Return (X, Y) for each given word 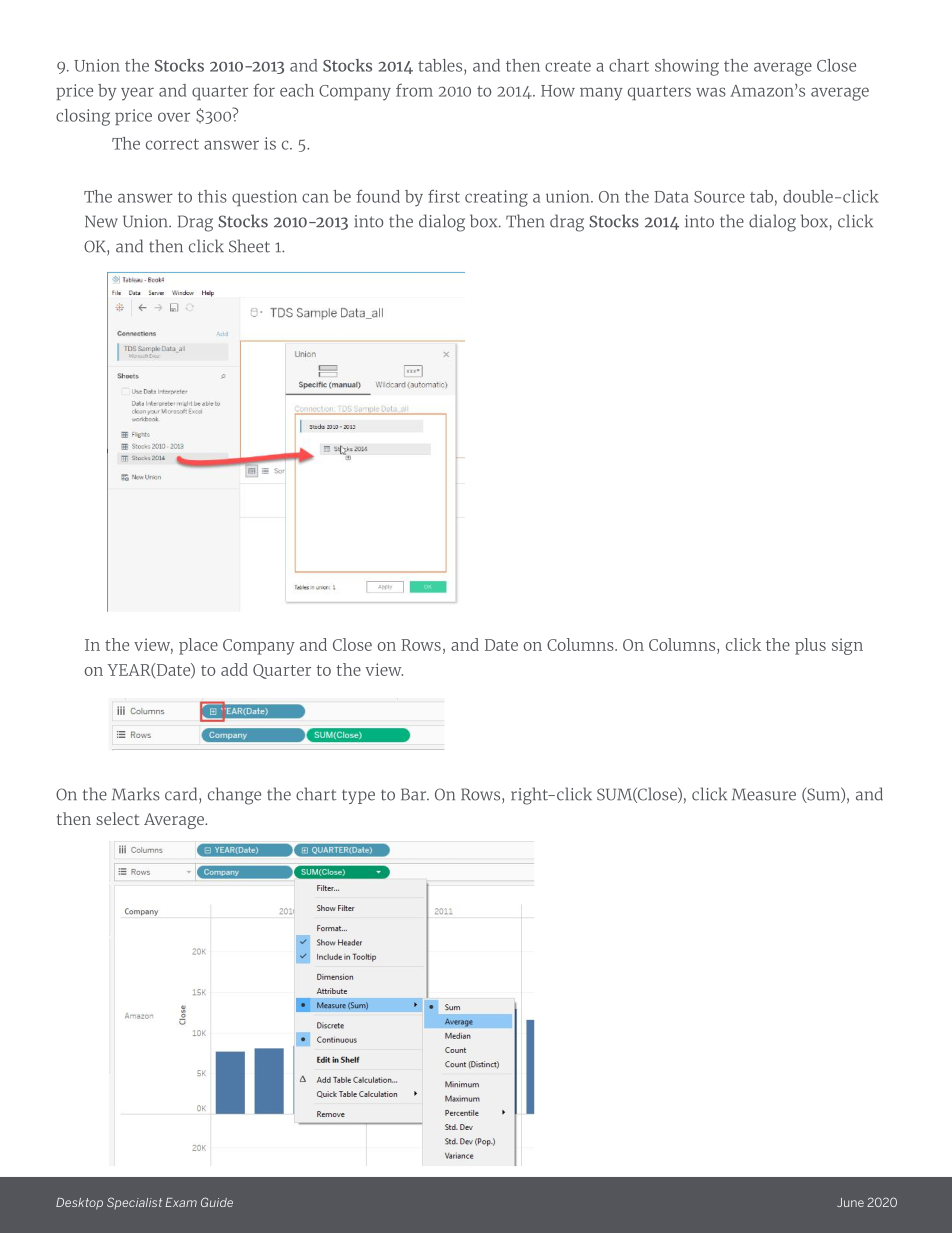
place (198, 646)
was (711, 92)
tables (441, 65)
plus (810, 646)
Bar (415, 794)
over (174, 117)
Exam (181, 1202)
